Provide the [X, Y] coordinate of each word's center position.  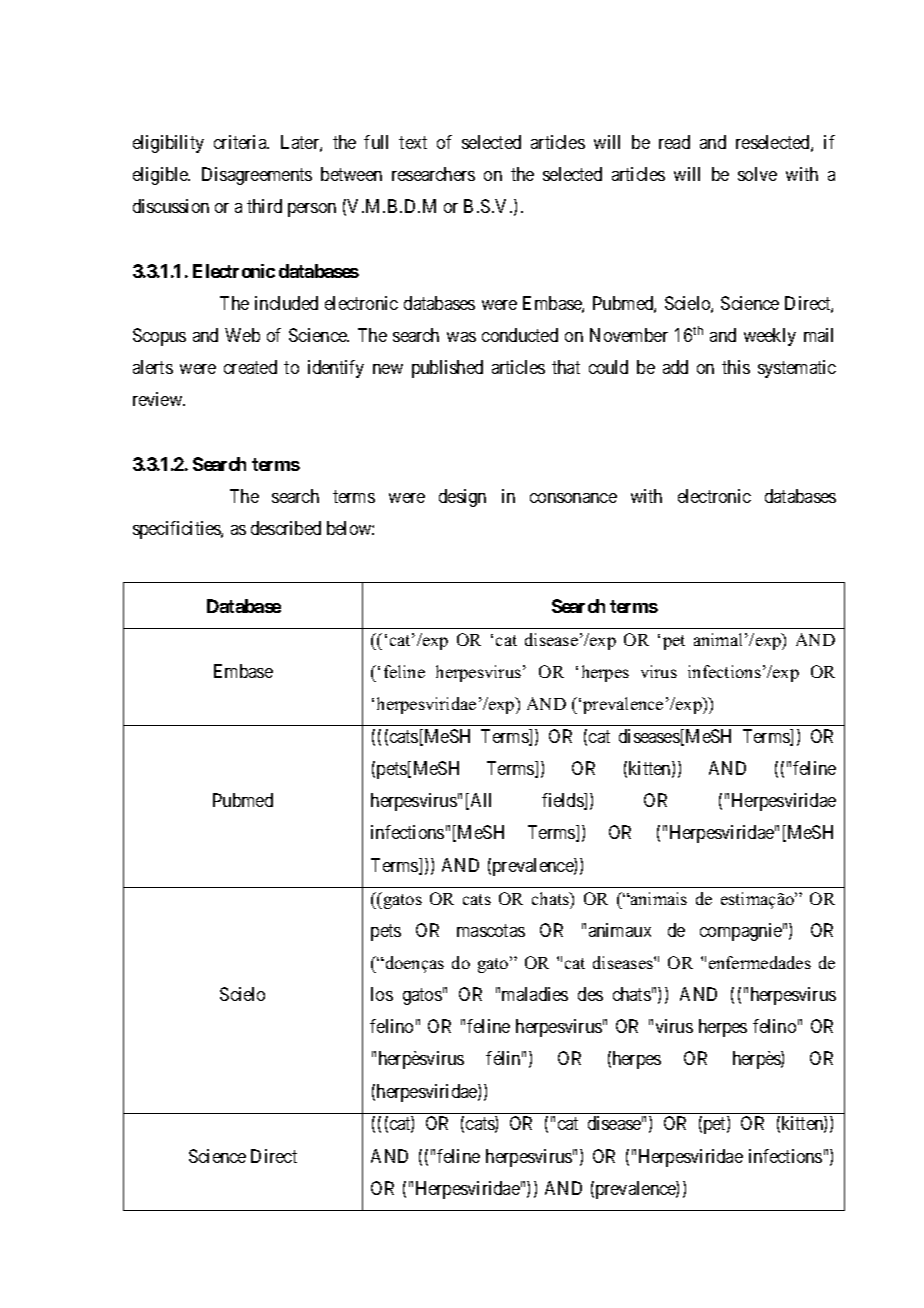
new [388, 369]
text [413, 142]
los [382, 994]
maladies [535, 994]
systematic [797, 369]
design [462, 498]
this [736, 367]
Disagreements [257, 176]
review [159, 399]
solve [757, 174]
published [447, 369]
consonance [573, 498]
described [286, 528]
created [250, 367]
